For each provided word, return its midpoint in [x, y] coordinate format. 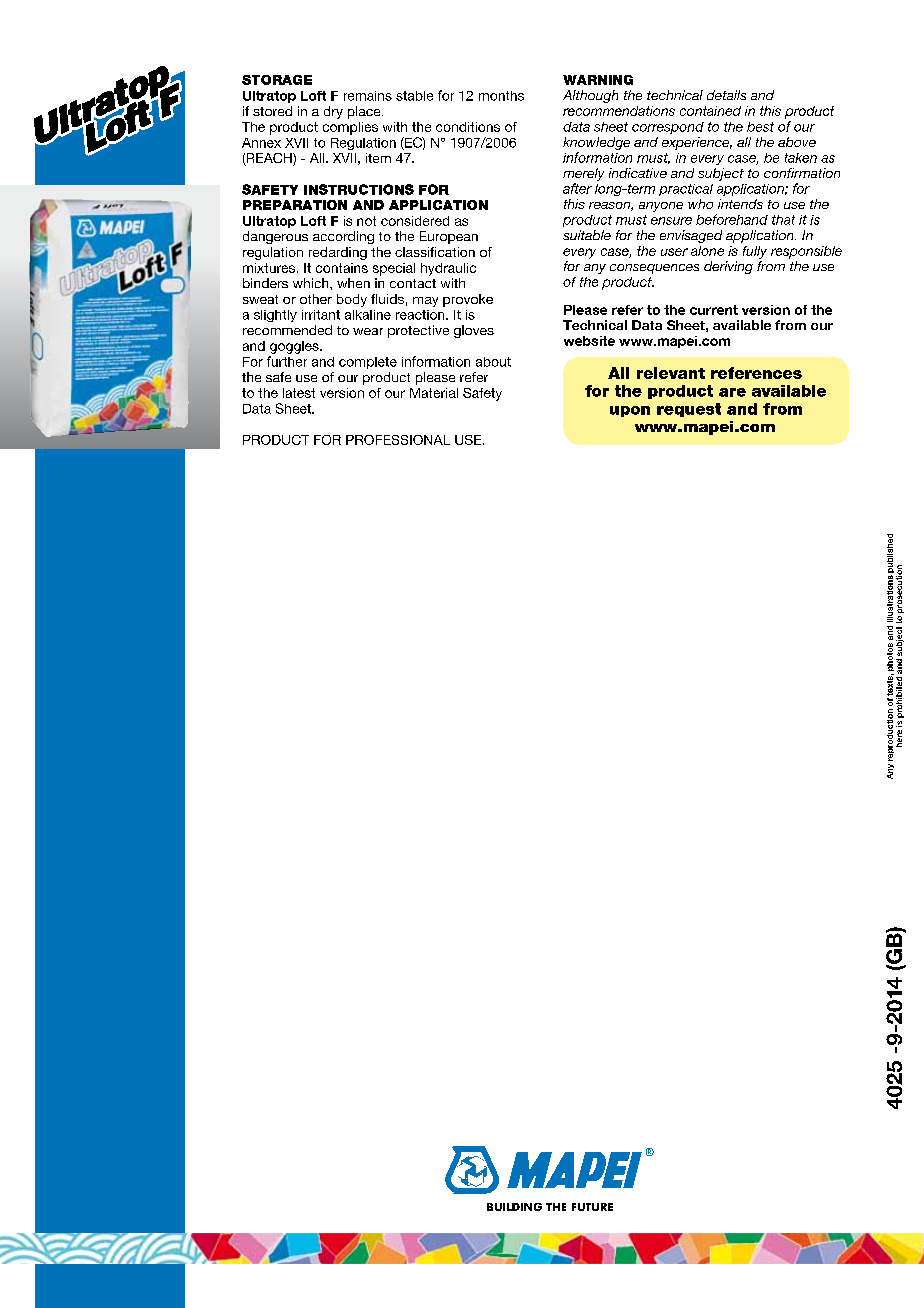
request [689, 410]
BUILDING [514, 1207]
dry [333, 112]
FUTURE [592, 1207]
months [501, 96]
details [726, 95]
